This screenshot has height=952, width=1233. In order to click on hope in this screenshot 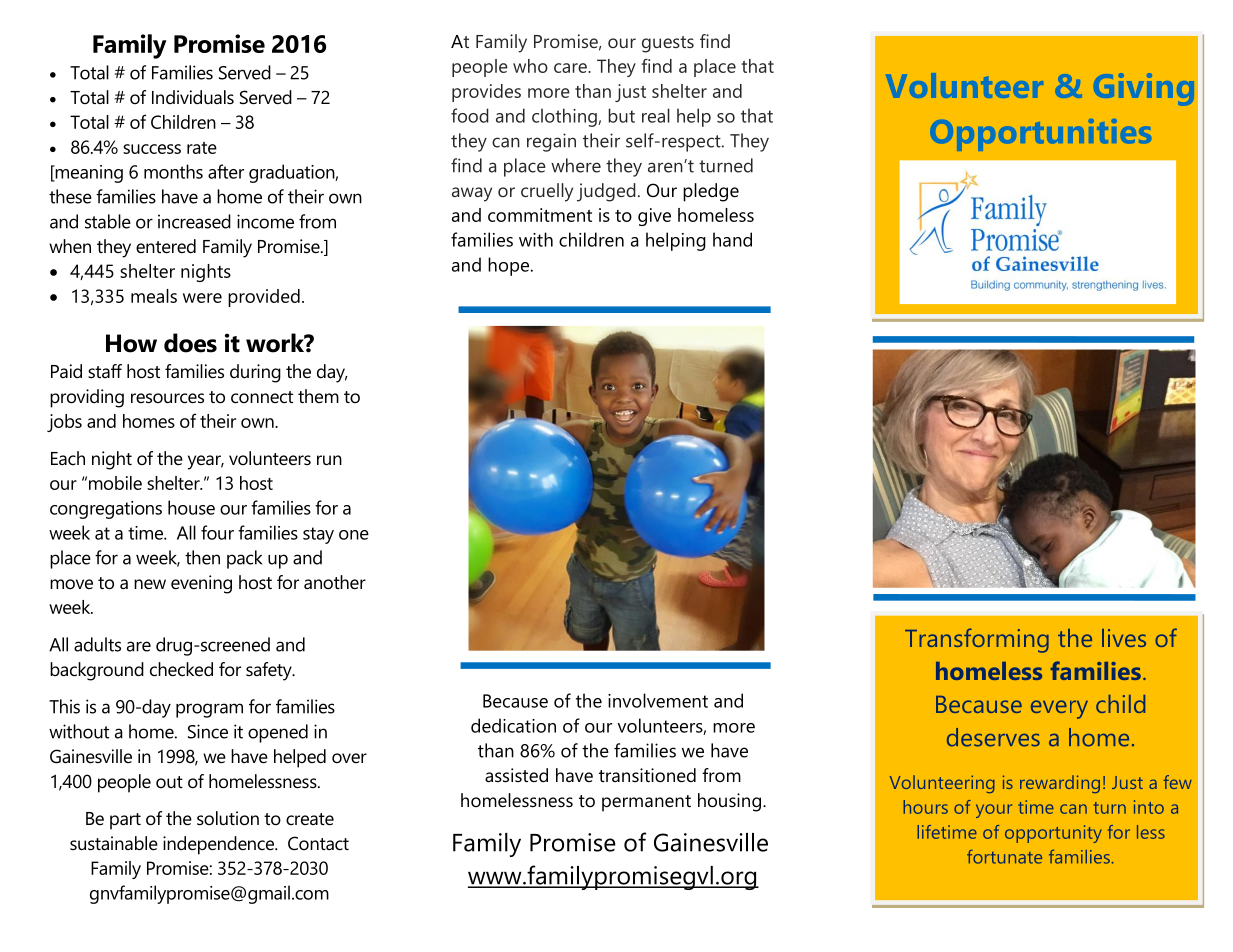, I will do `click(508, 266)`.
